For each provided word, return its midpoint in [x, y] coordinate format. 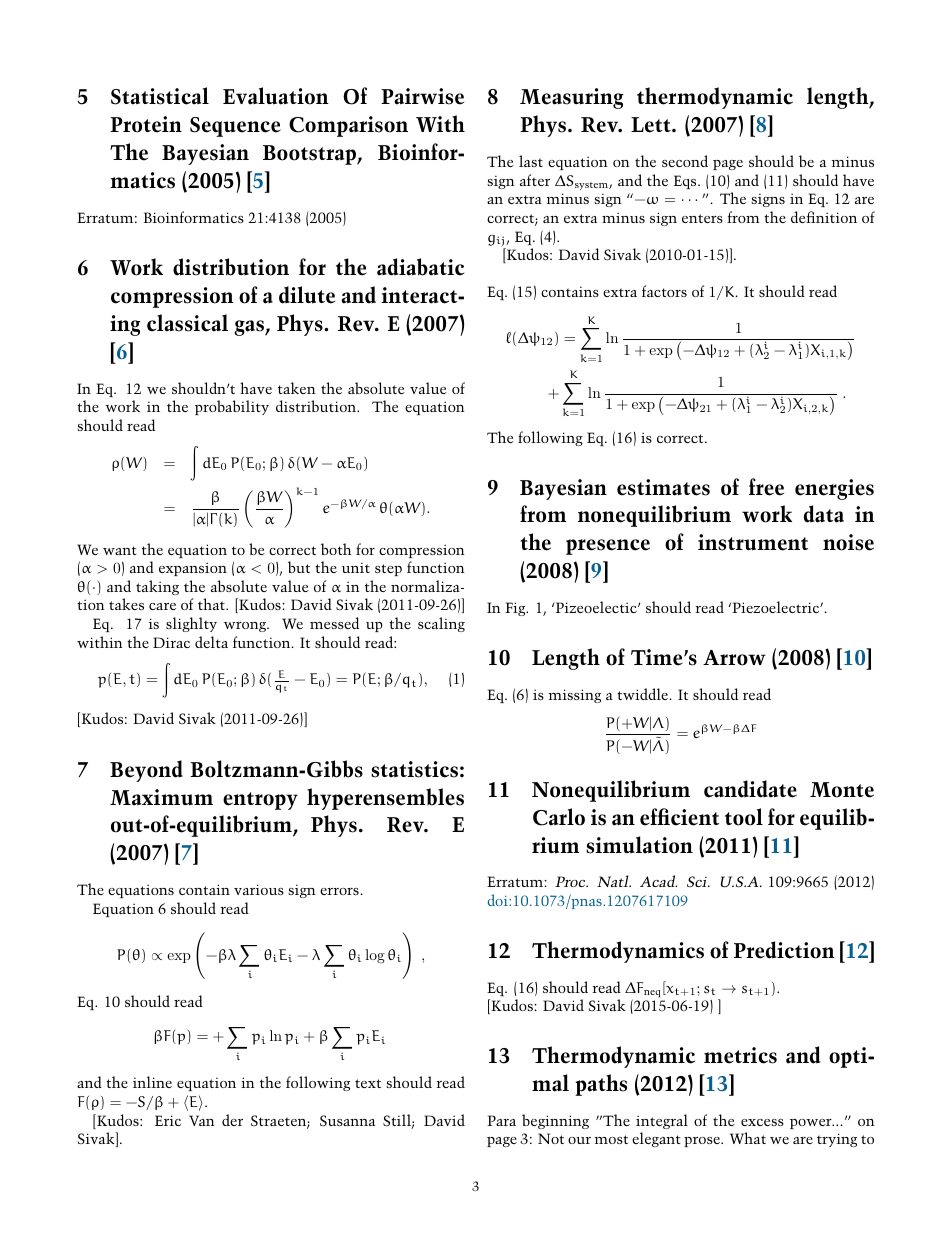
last [531, 161]
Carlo [559, 817]
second [685, 161]
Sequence [235, 127]
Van [202, 1120]
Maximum [161, 797]
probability [232, 407]
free [766, 487]
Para [501, 1120]
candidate [750, 789]
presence [608, 547]
